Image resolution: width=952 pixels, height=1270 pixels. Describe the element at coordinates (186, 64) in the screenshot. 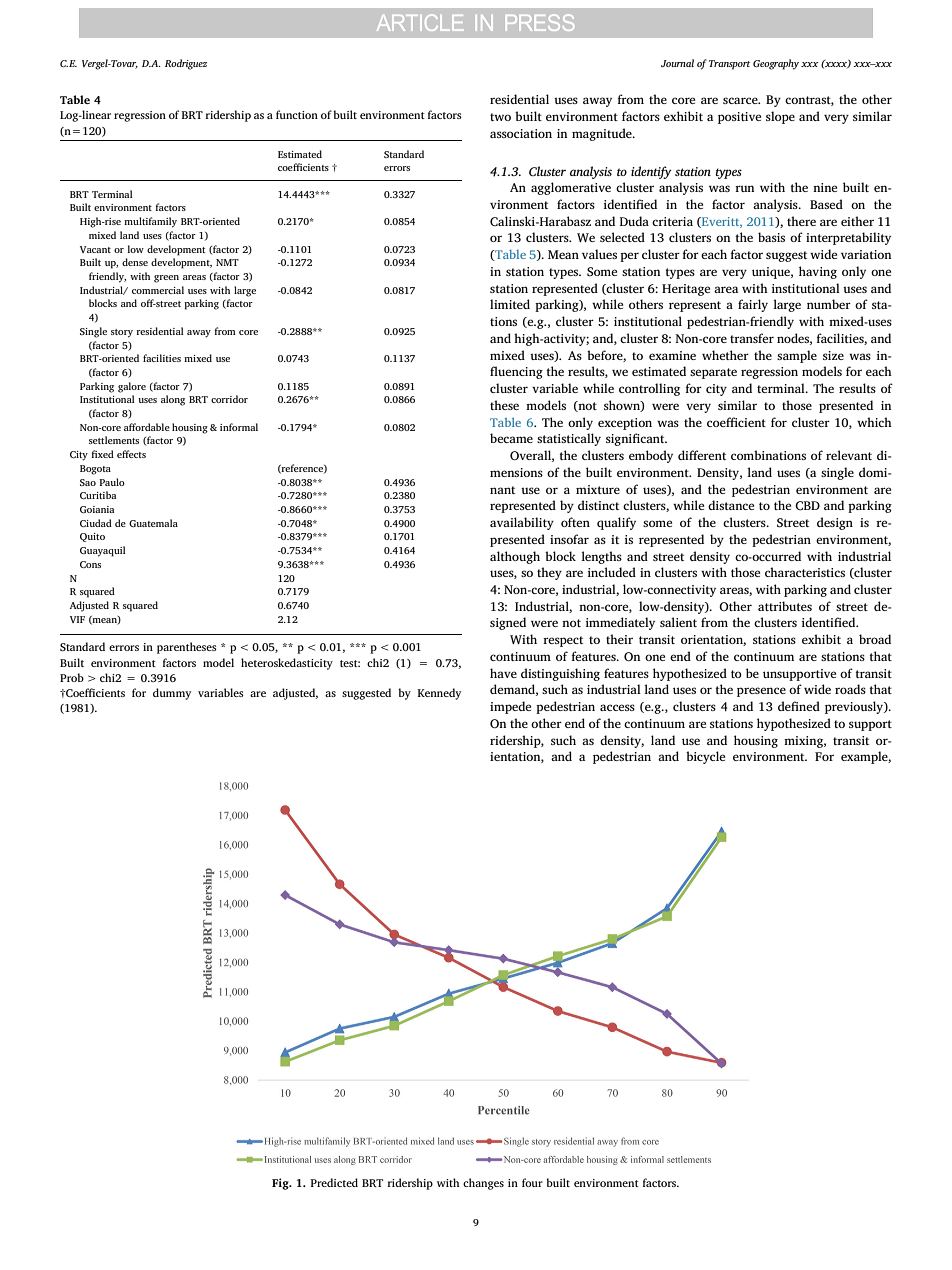

I see `Rodriguez` at that location.
